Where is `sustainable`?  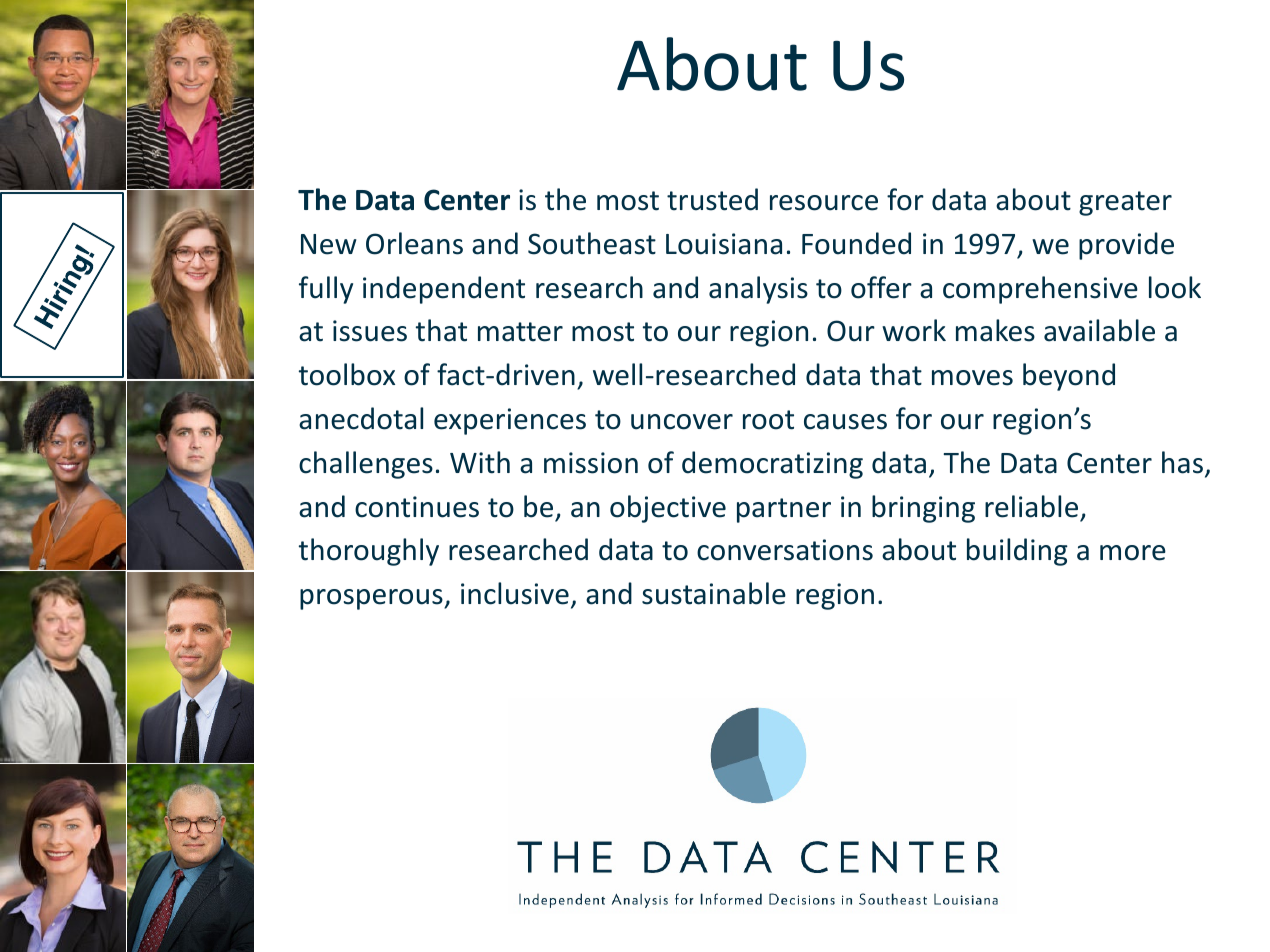 sustainable is located at coordinates (714, 593).
